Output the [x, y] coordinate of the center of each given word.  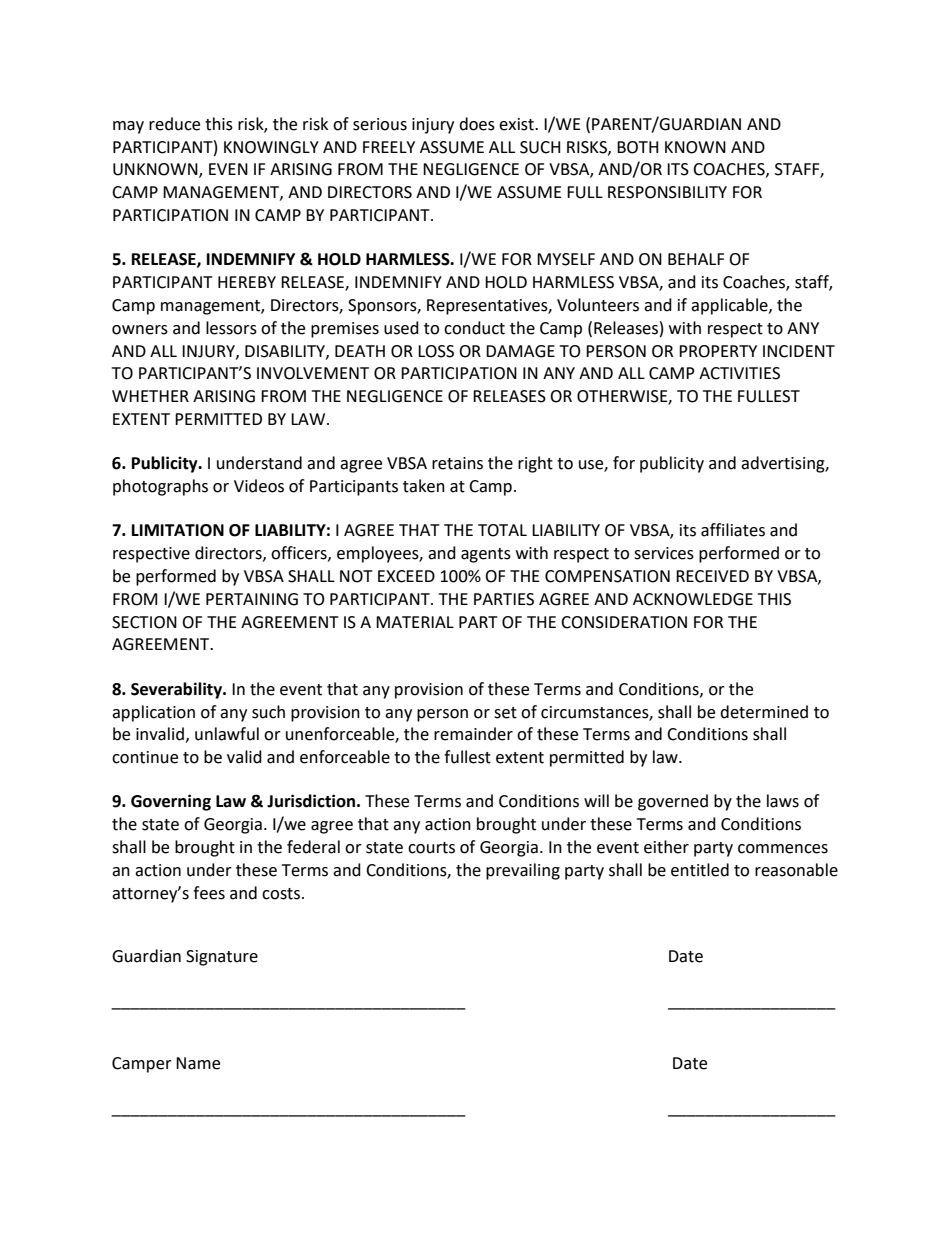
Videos [259, 486]
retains [457, 463]
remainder [473, 734]
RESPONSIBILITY [667, 192]
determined [764, 712]
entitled [700, 870]
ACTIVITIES [739, 373]
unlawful [227, 734]
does [477, 124]
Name [198, 1063]
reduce [174, 124]
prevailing [523, 871]
